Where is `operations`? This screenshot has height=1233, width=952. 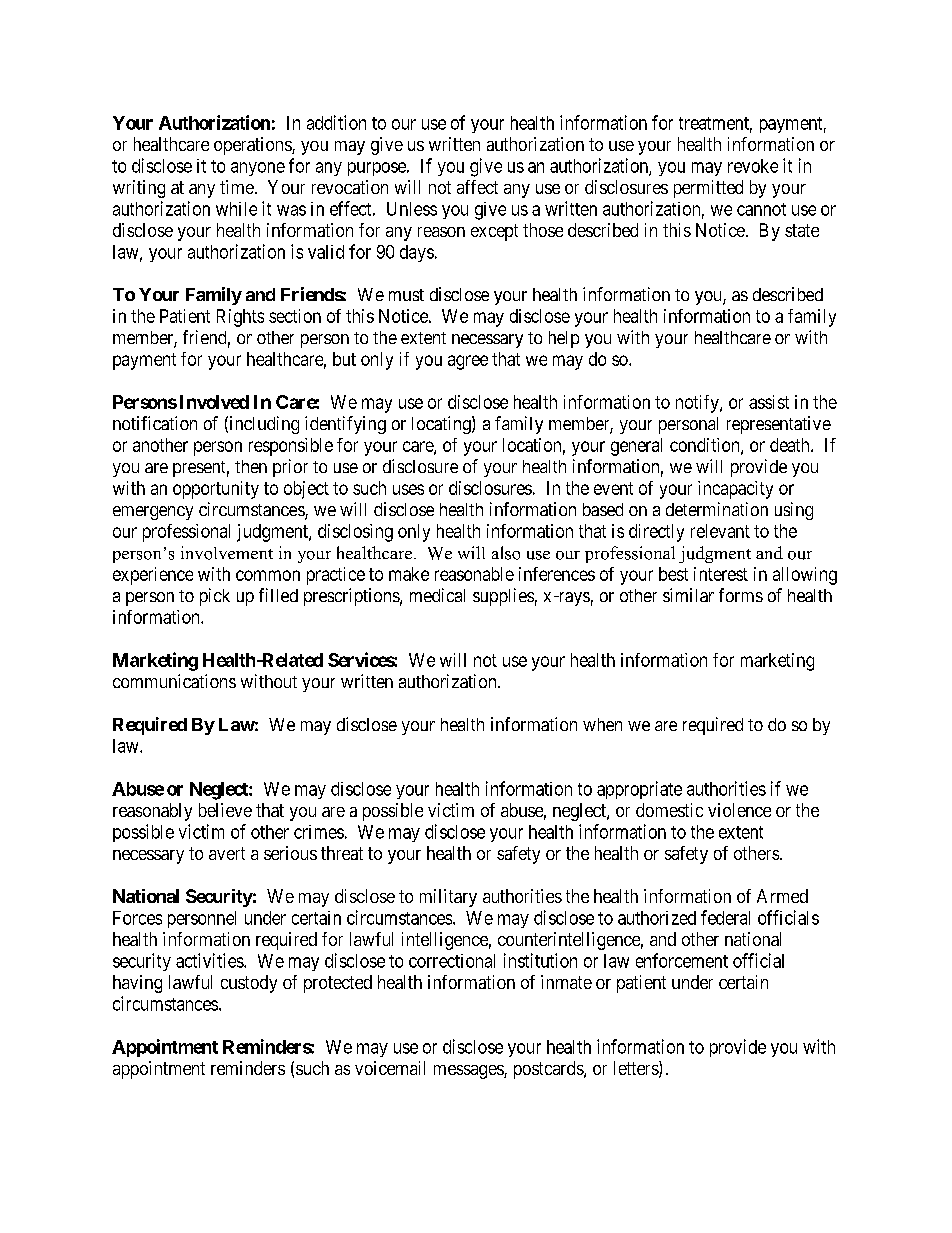 operations is located at coordinates (253, 146).
